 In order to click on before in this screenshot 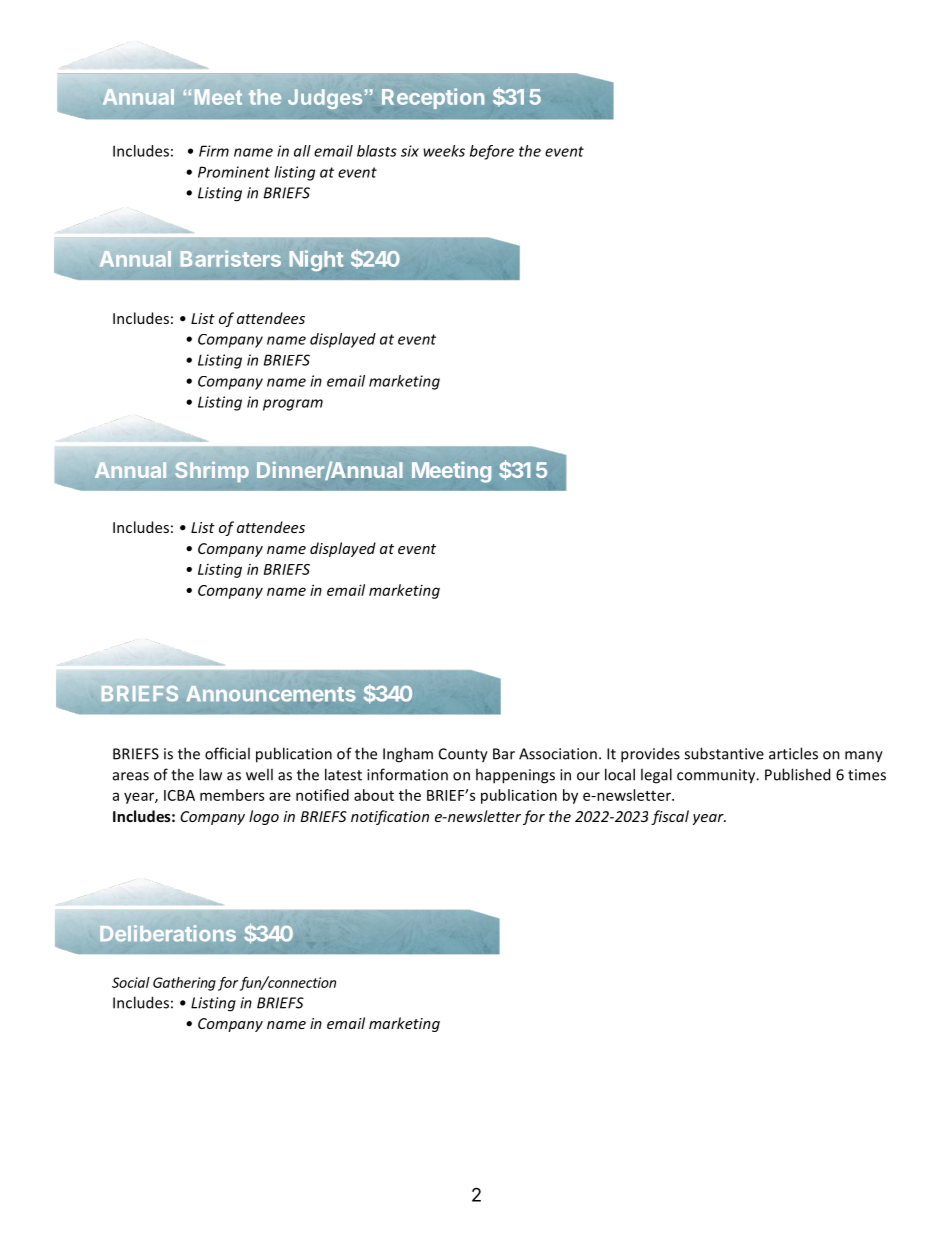, I will do `click(492, 152)`.
